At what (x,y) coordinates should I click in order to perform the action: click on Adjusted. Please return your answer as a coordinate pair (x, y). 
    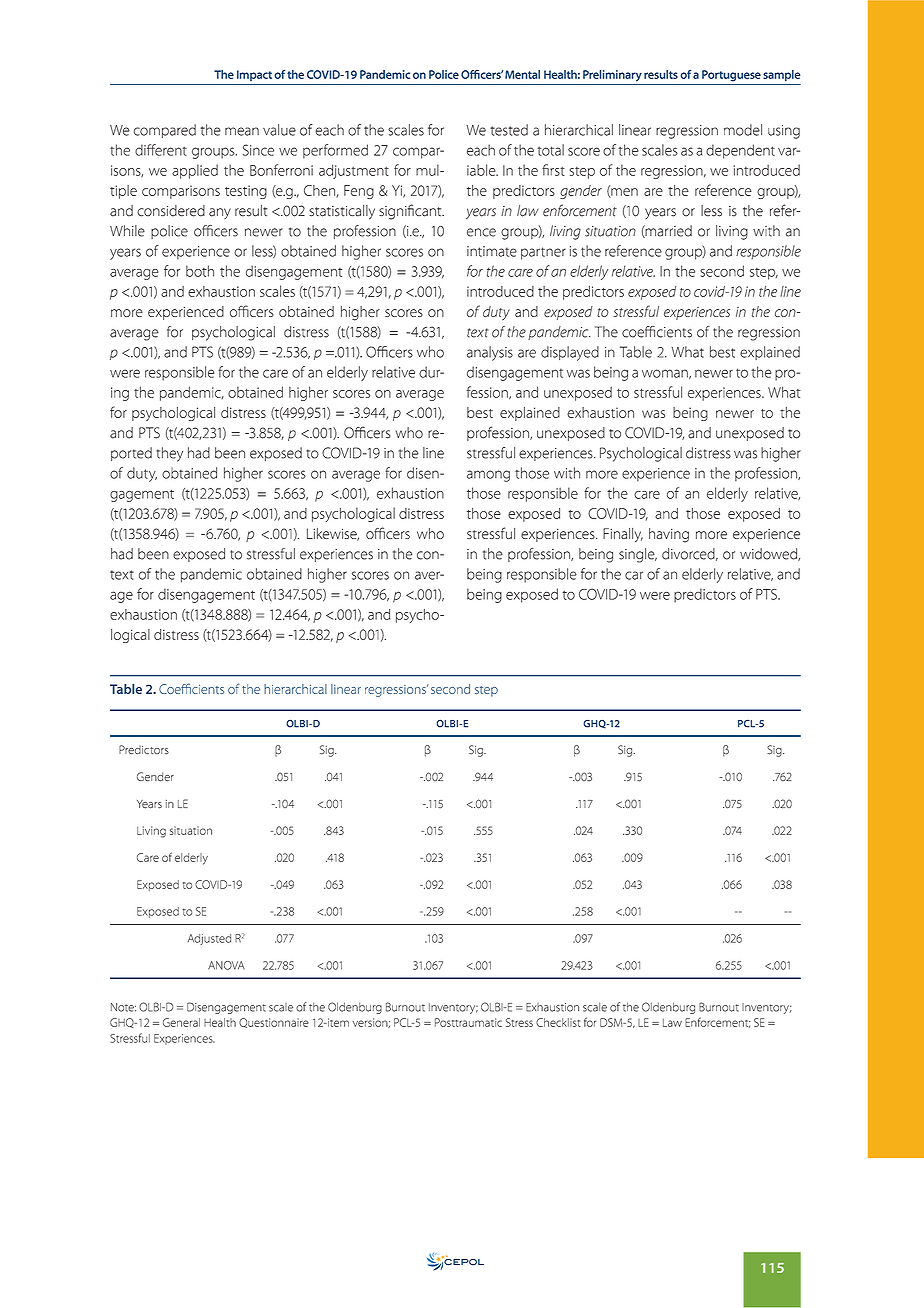
    Looking at the image, I should click on (209, 939).
